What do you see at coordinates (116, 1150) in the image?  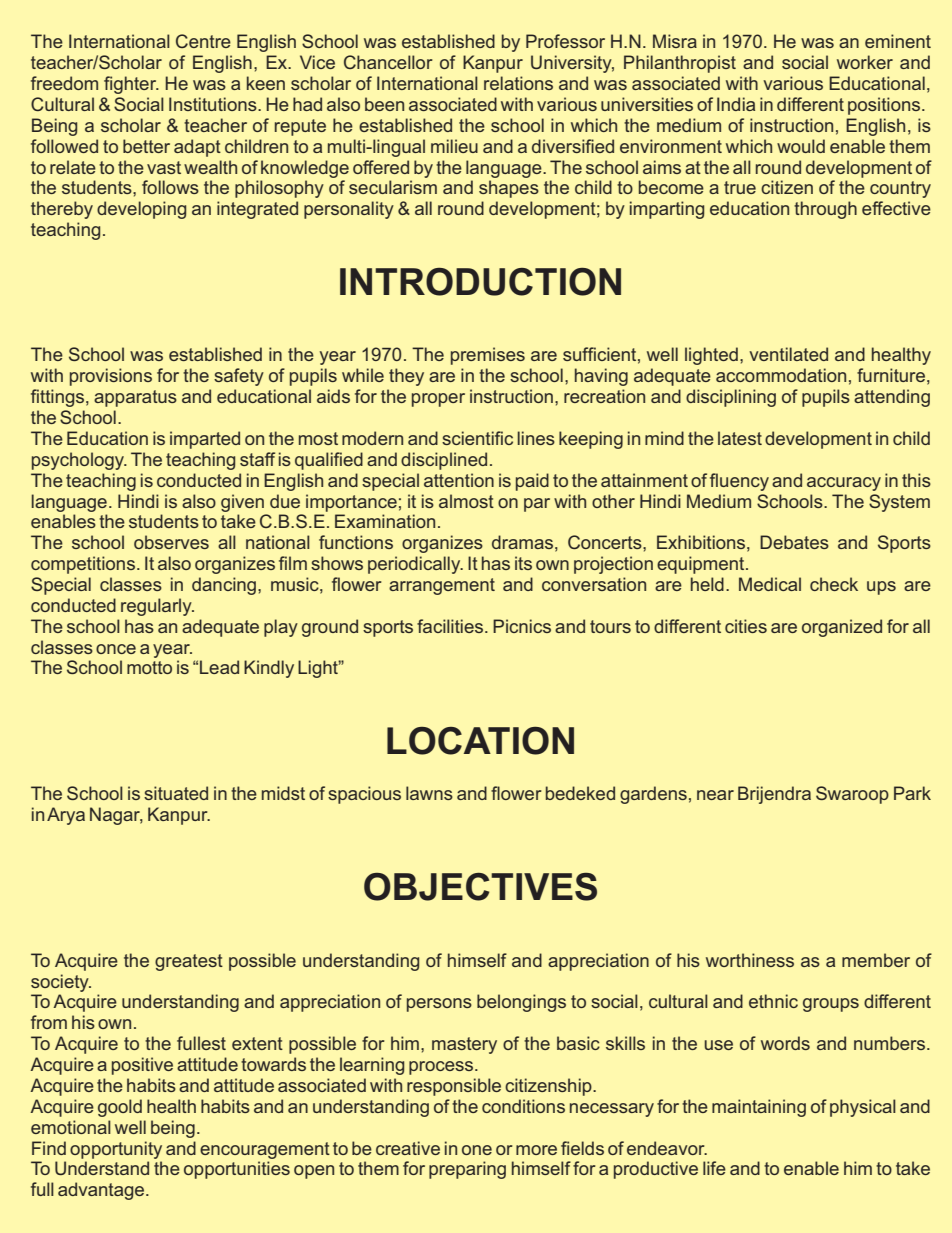 I see `opportunity` at bounding box center [116, 1150].
